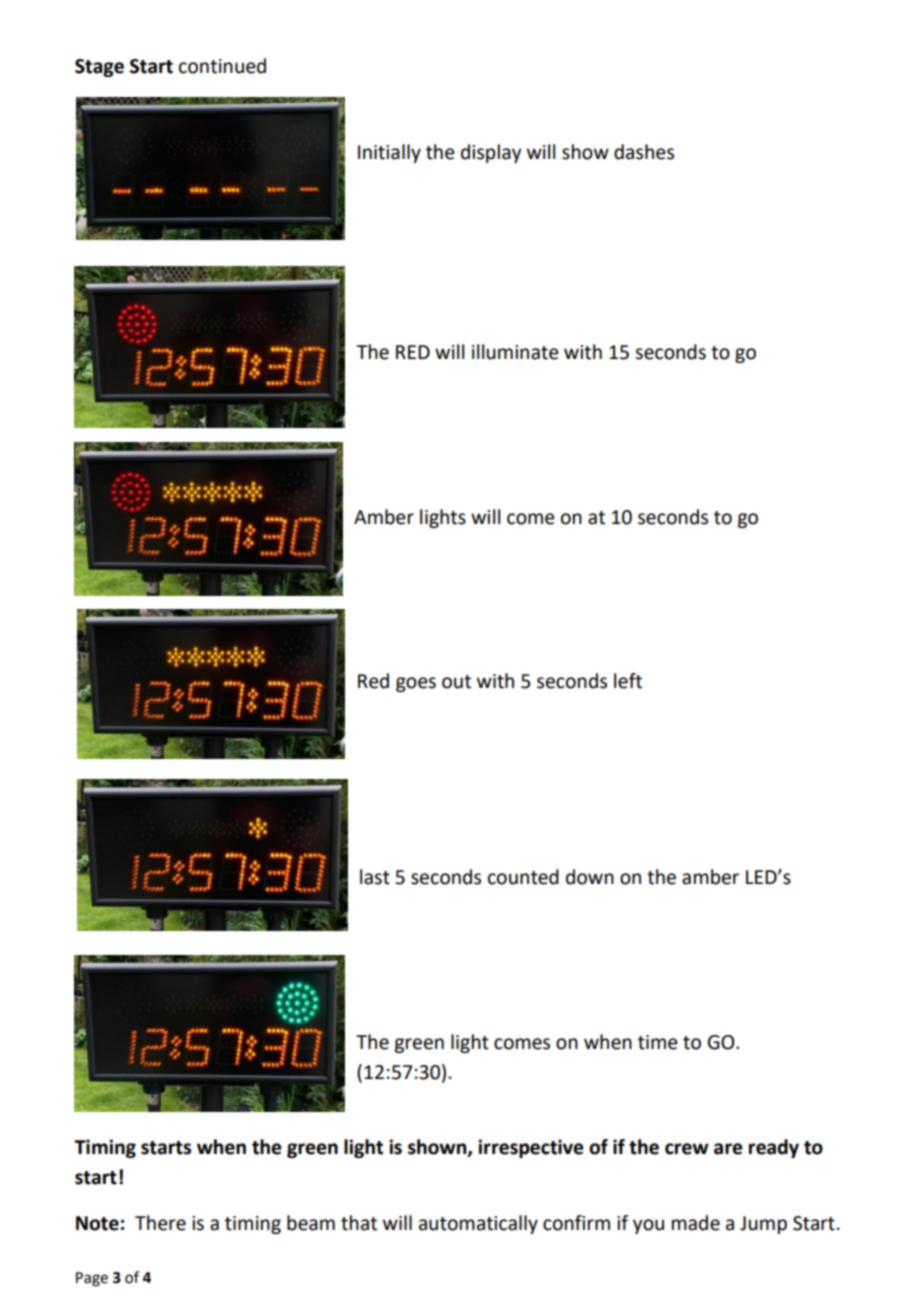  I want to click on automatically, so click(478, 1224).
